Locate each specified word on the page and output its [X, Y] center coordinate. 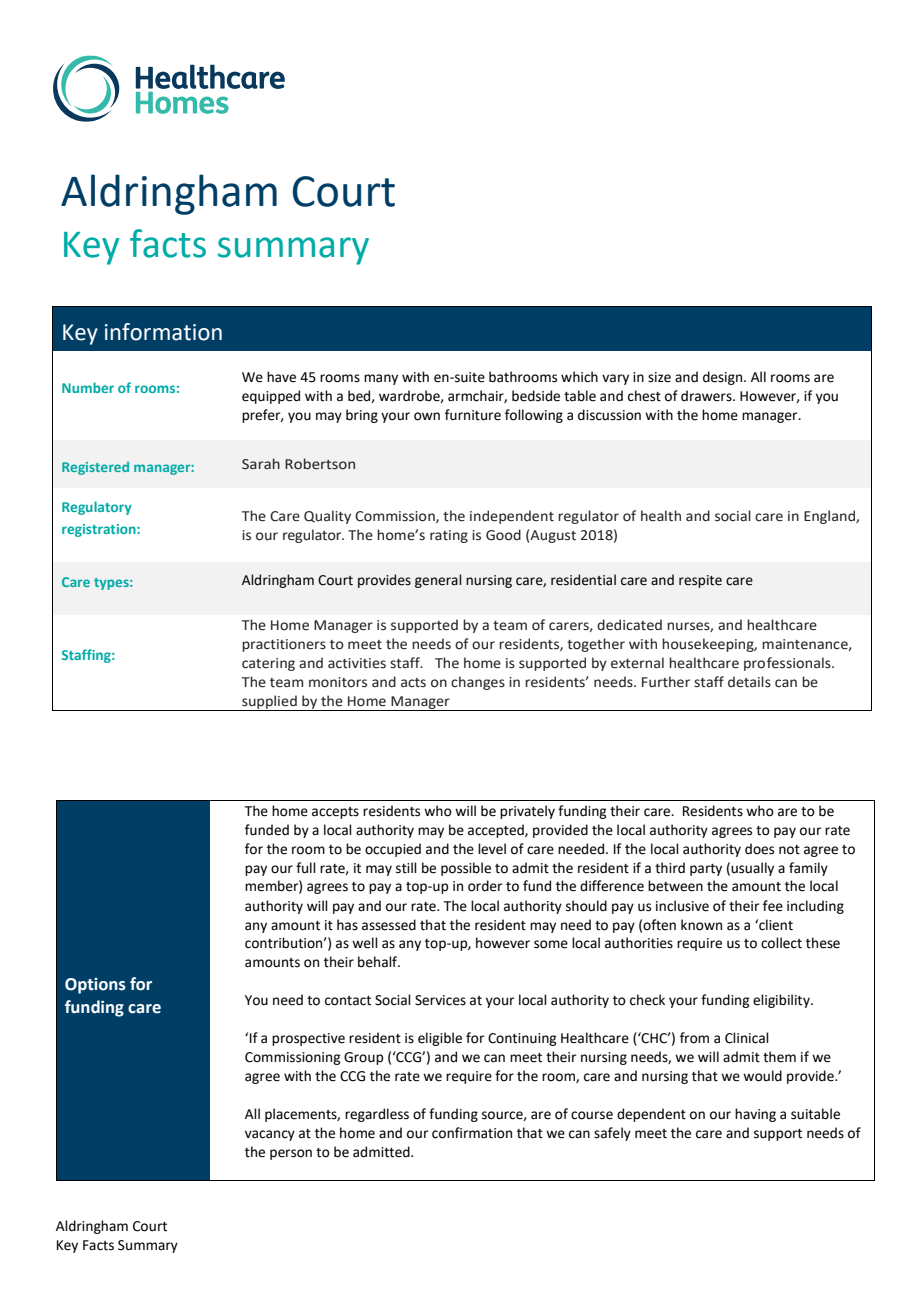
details [749, 682]
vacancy [270, 1135]
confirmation [472, 1133]
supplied [269, 703]
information [163, 332]
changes [478, 683]
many [381, 379]
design [724, 378]
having [755, 1115]
